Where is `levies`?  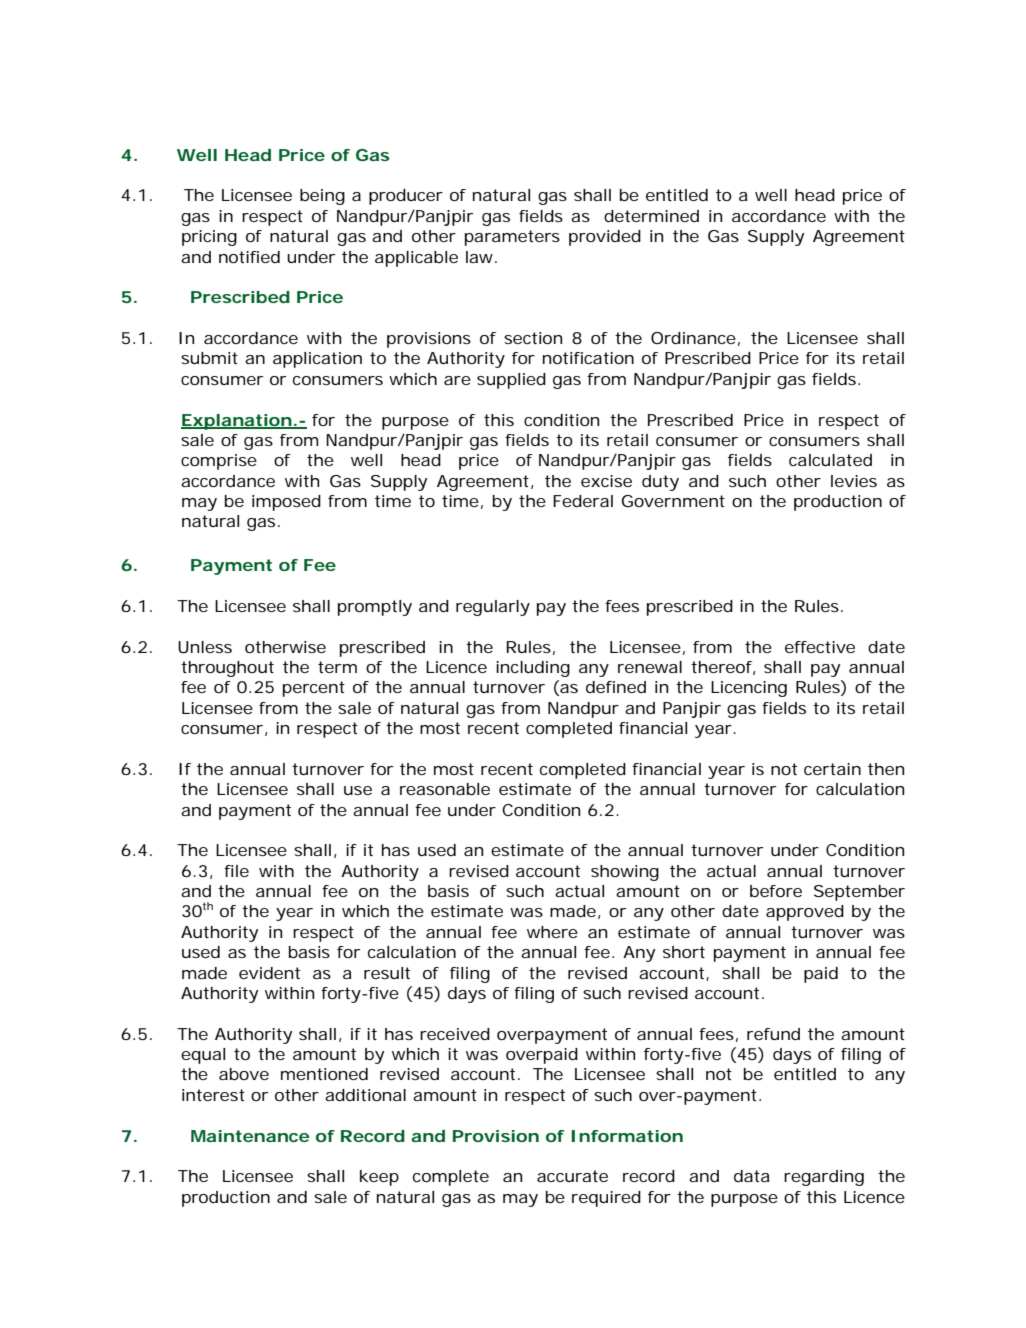
levies is located at coordinates (854, 481).
